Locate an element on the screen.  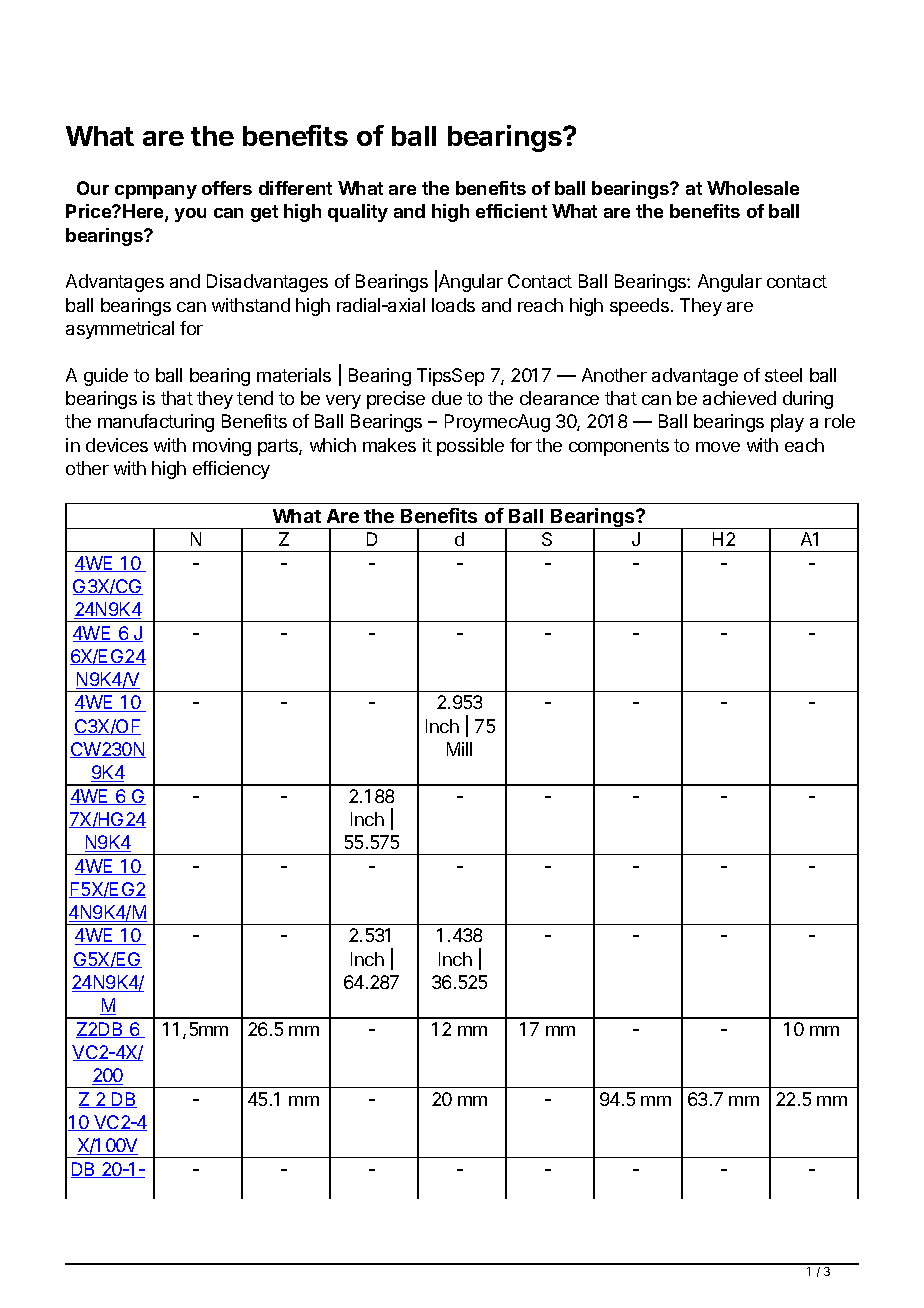
Wholesale is located at coordinates (753, 188).
